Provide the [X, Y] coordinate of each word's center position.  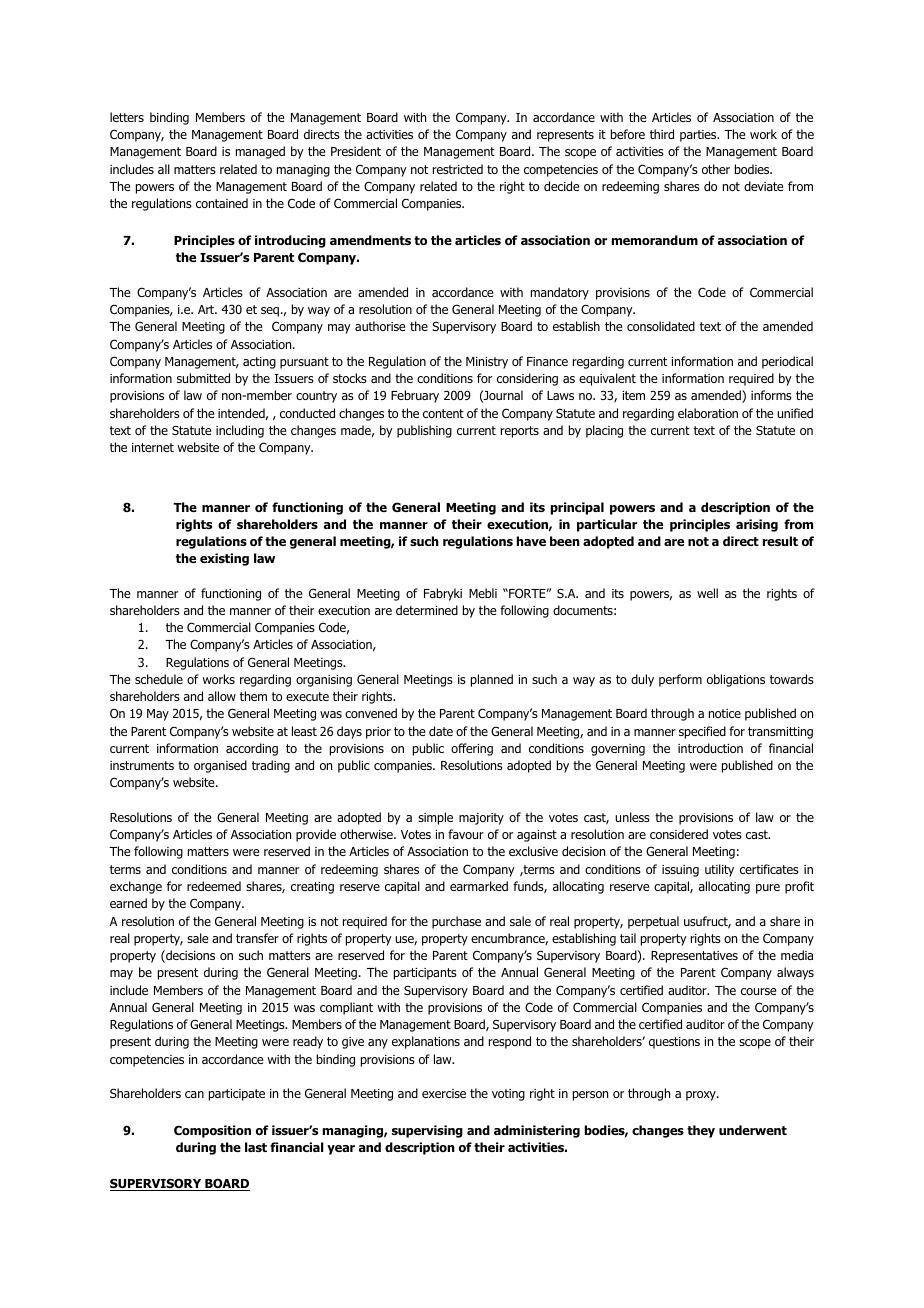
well [707, 593]
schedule [159, 679]
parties [699, 136]
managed [260, 152]
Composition [212, 1131]
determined [427, 610]
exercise [444, 1093]
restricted [458, 169]
